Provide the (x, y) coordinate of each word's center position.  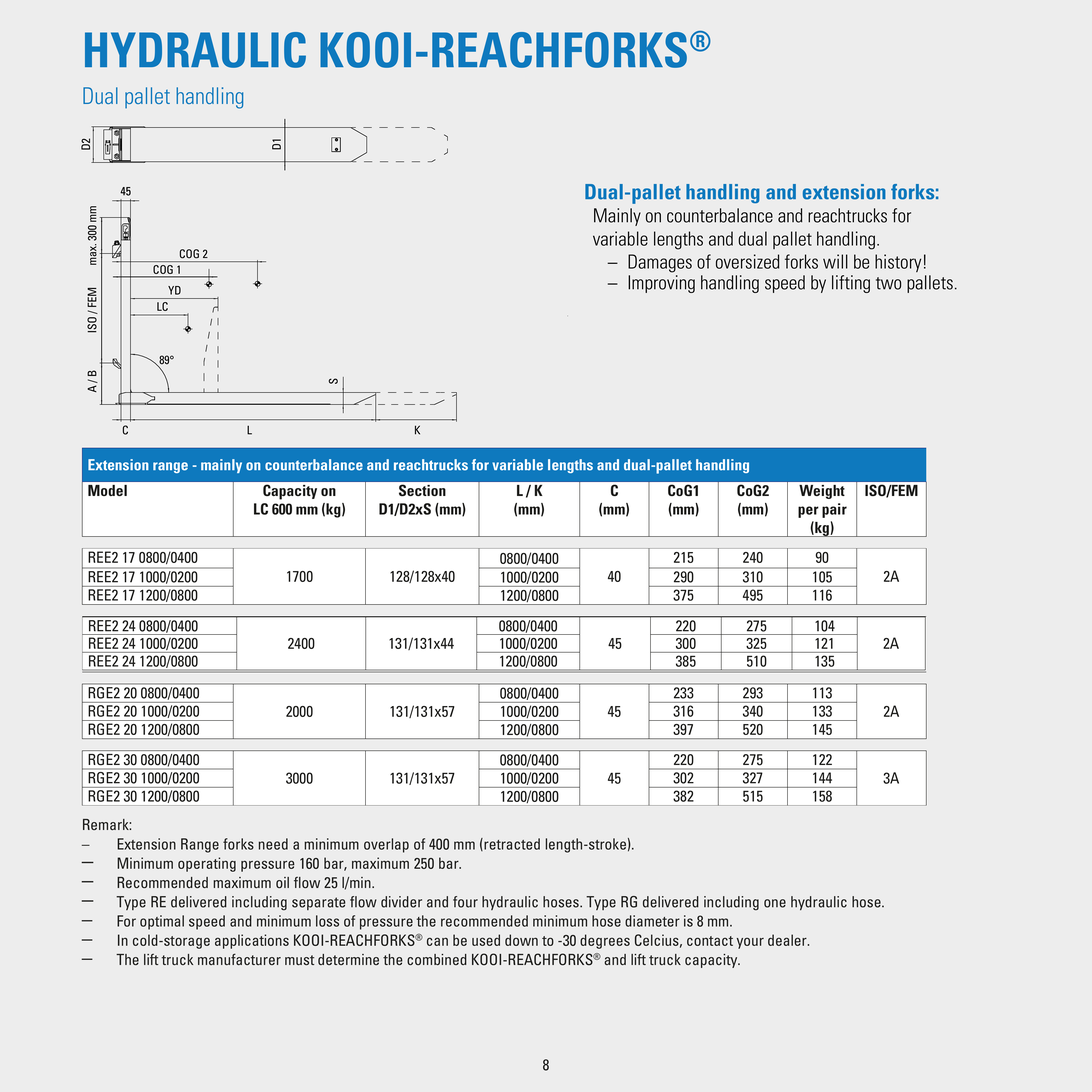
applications (252, 941)
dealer (788, 940)
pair (834, 510)
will (835, 261)
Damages (660, 263)
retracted (511, 844)
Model (107, 490)
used (486, 940)
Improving (661, 284)
